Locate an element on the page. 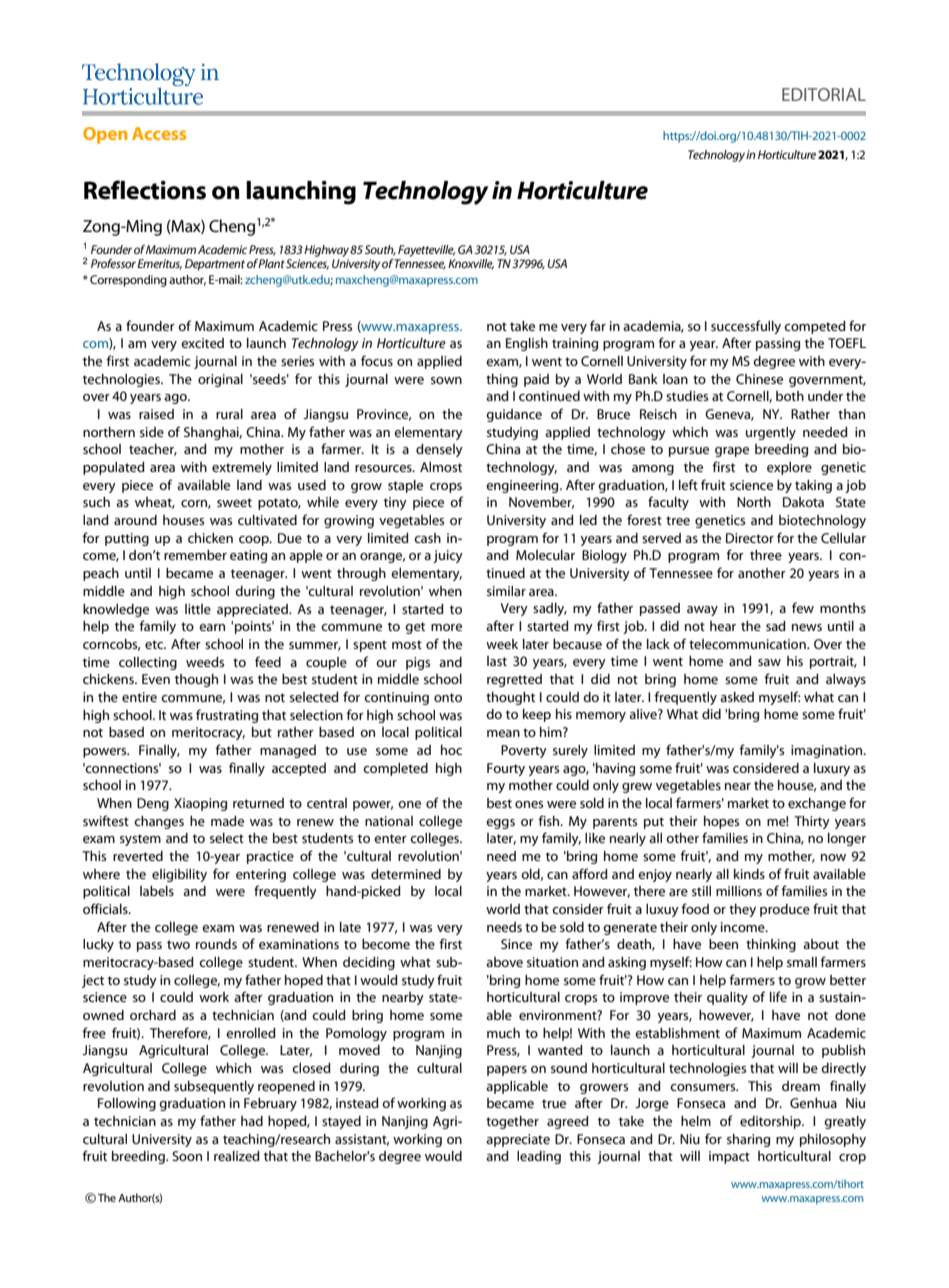 The height and width of the page is (1288, 949). earn is located at coordinates (212, 627).
